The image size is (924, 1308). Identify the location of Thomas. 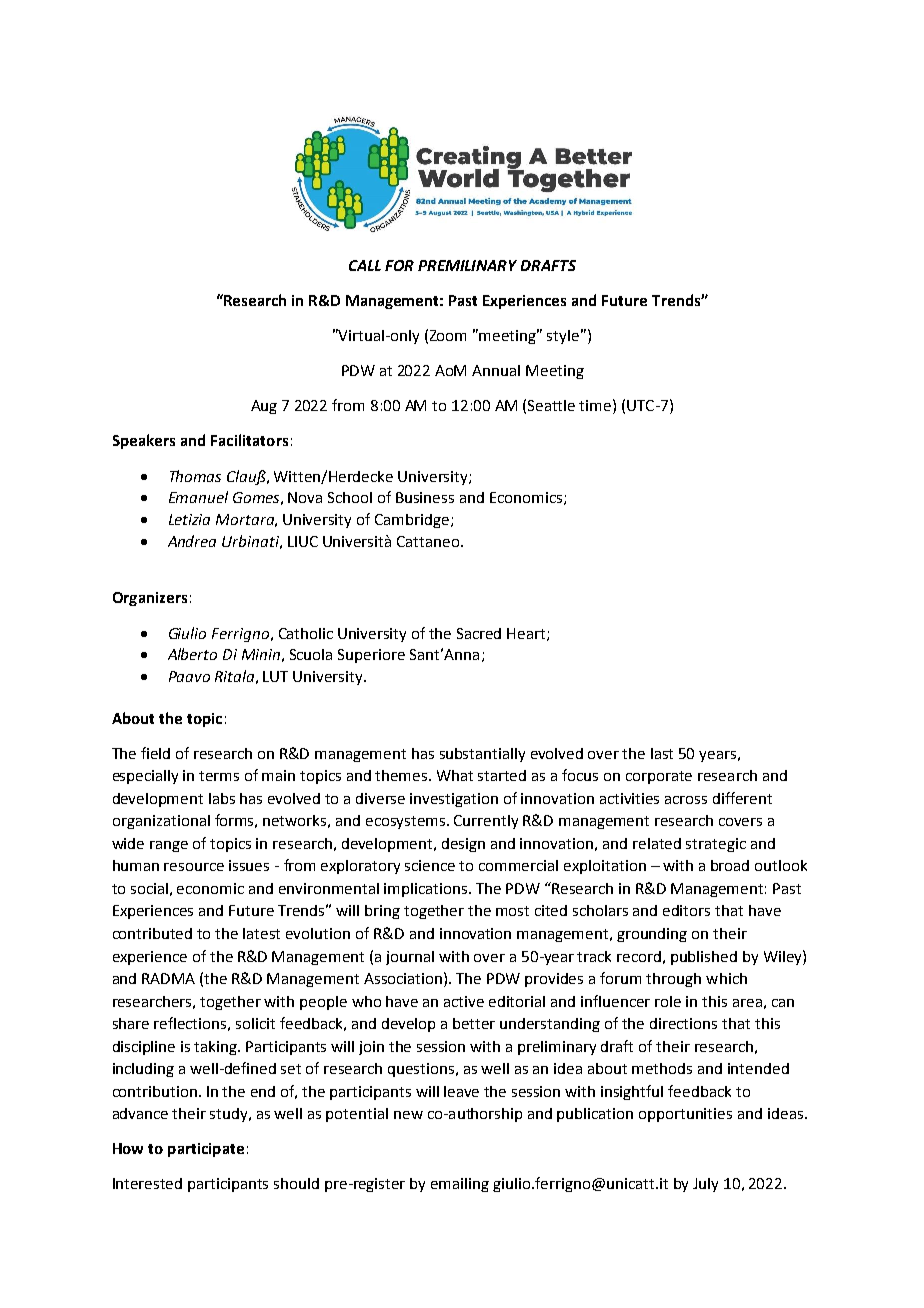
(195, 476).
